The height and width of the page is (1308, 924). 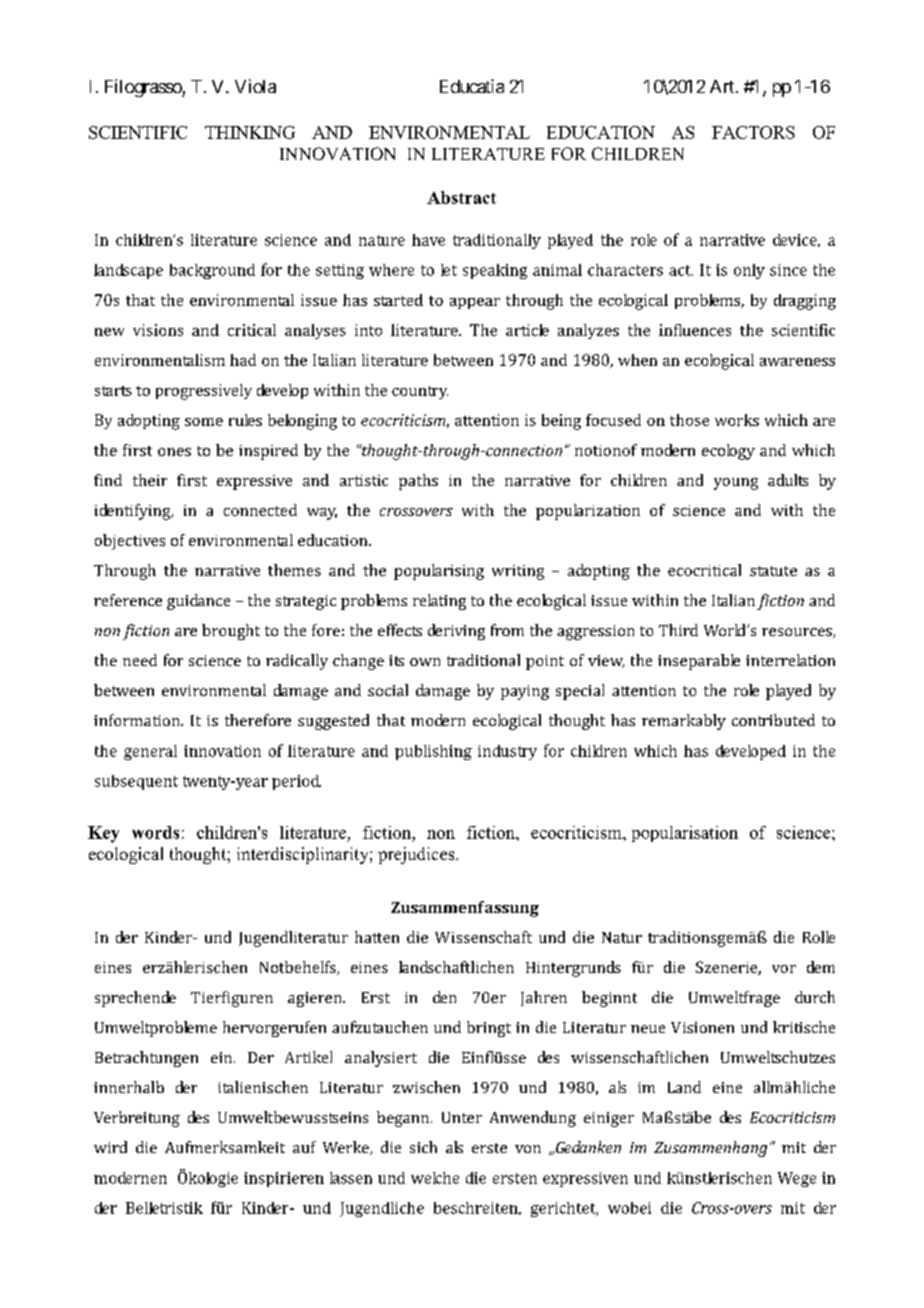 I want to click on inseparable, so click(x=699, y=662).
